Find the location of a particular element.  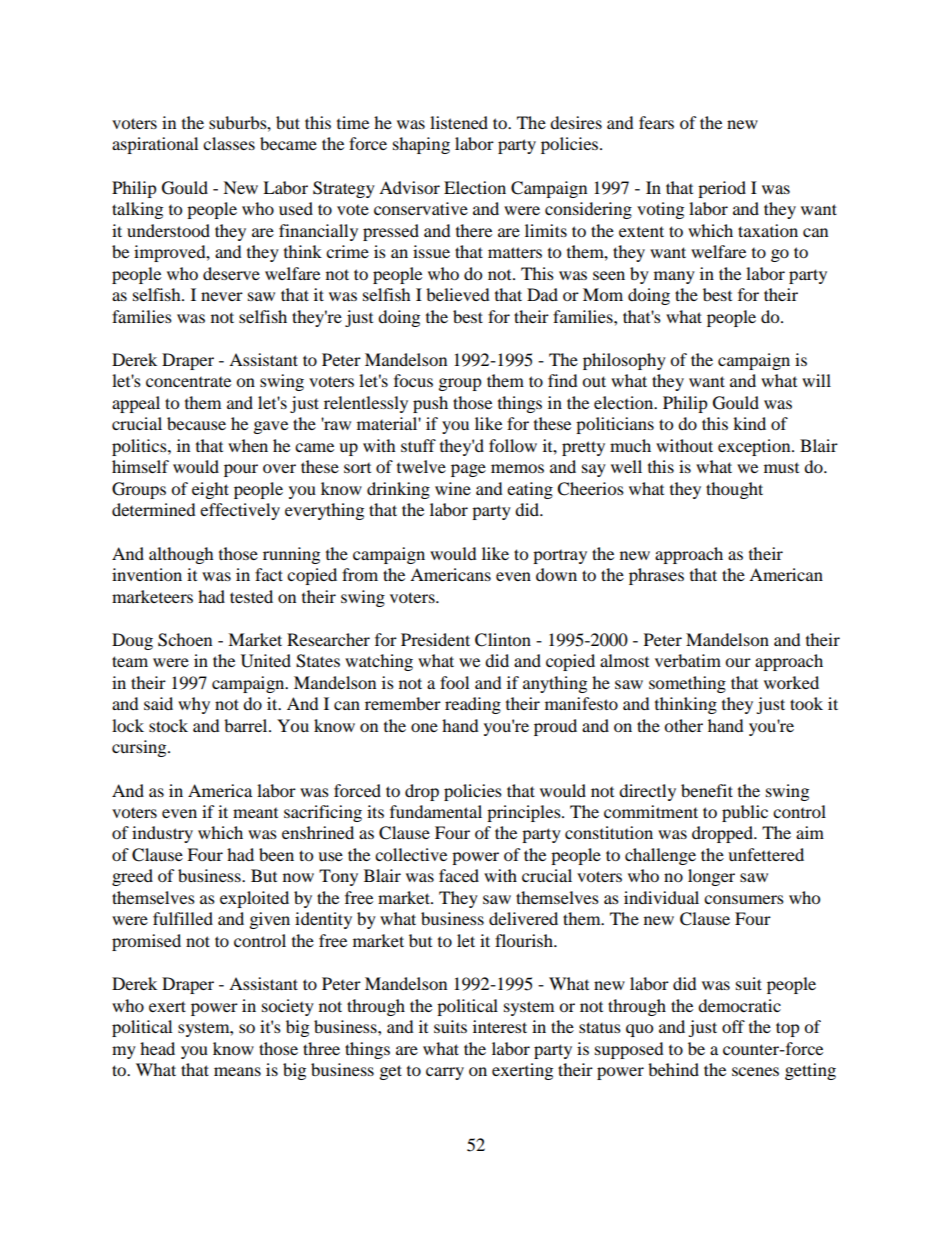

listened is located at coordinates (459, 122).
